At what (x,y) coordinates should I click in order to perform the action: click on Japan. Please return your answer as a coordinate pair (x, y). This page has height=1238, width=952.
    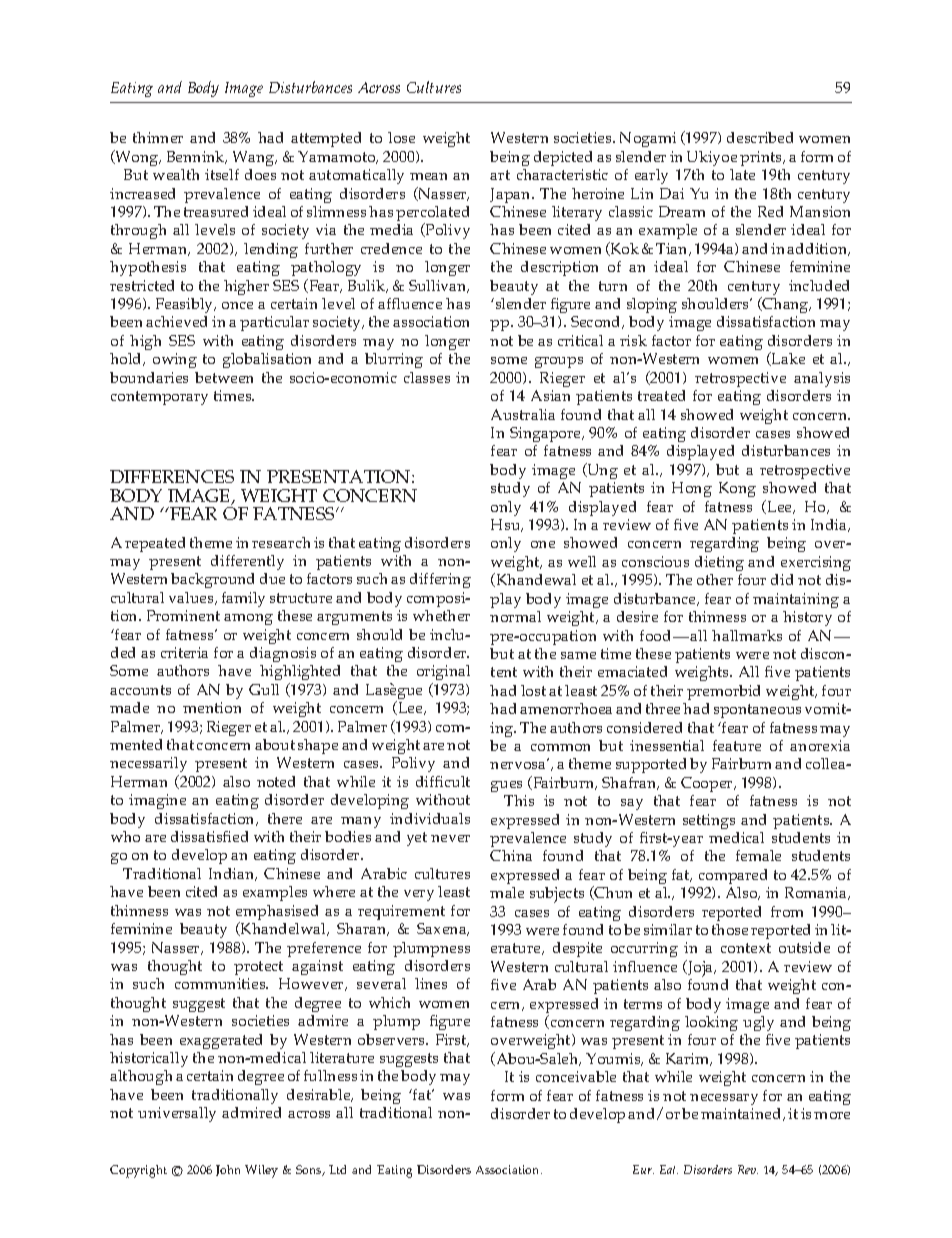
    Looking at the image, I should click on (511, 195).
